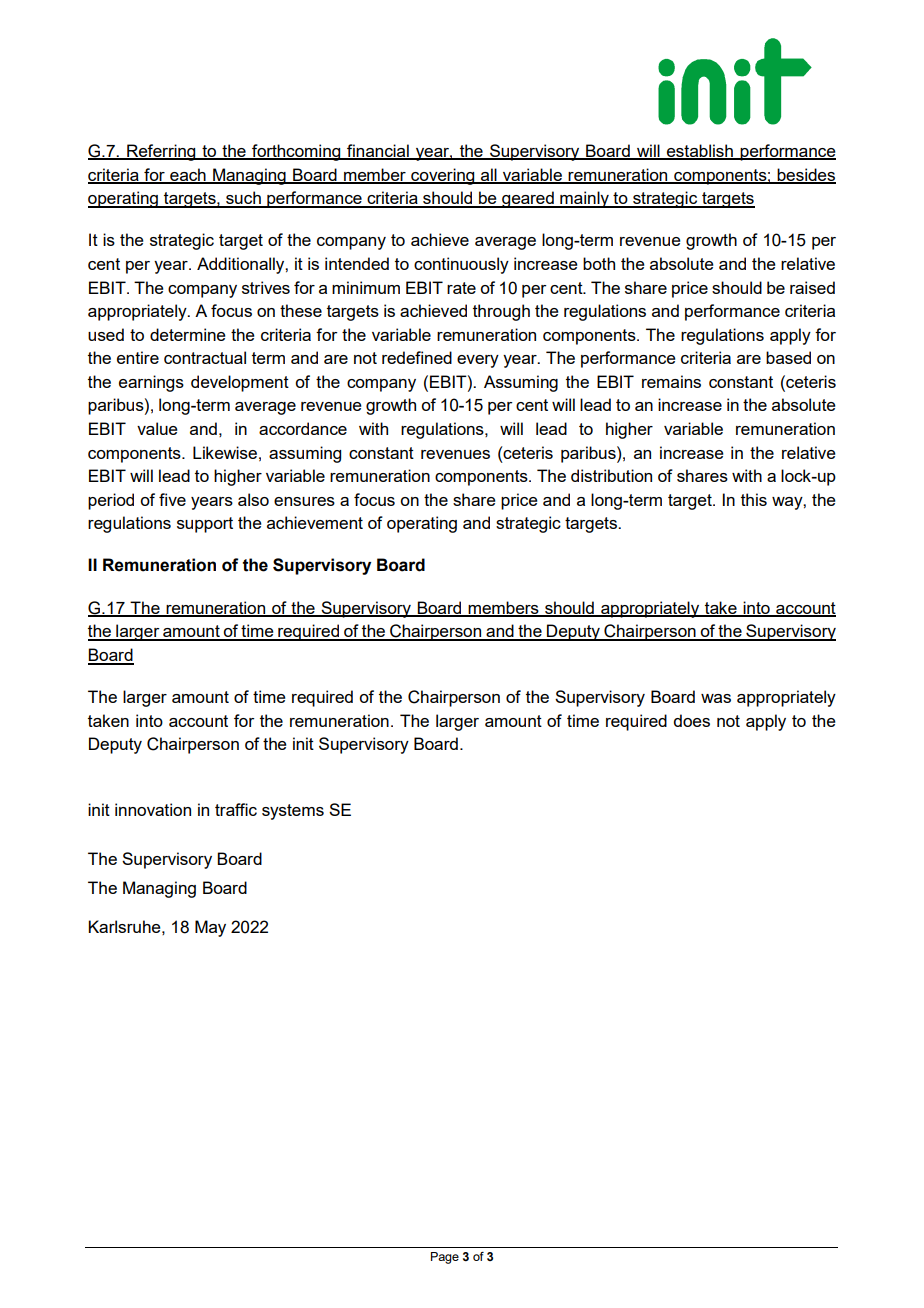 The width and height of the page is (924, 1308). I want to click on covering, so click(443, 176).
